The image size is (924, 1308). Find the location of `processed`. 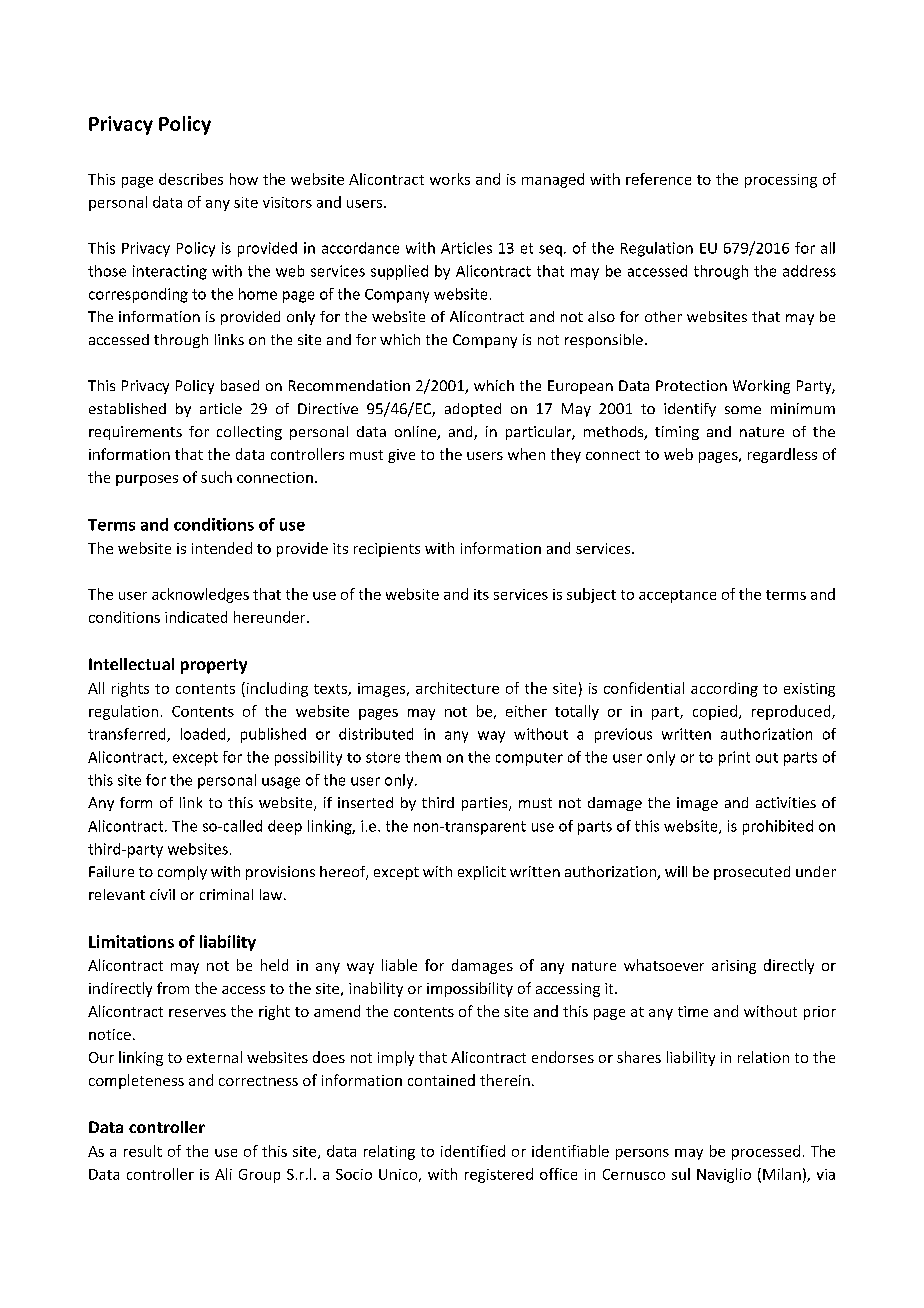

processed is located at coordinates (766, 1152).
